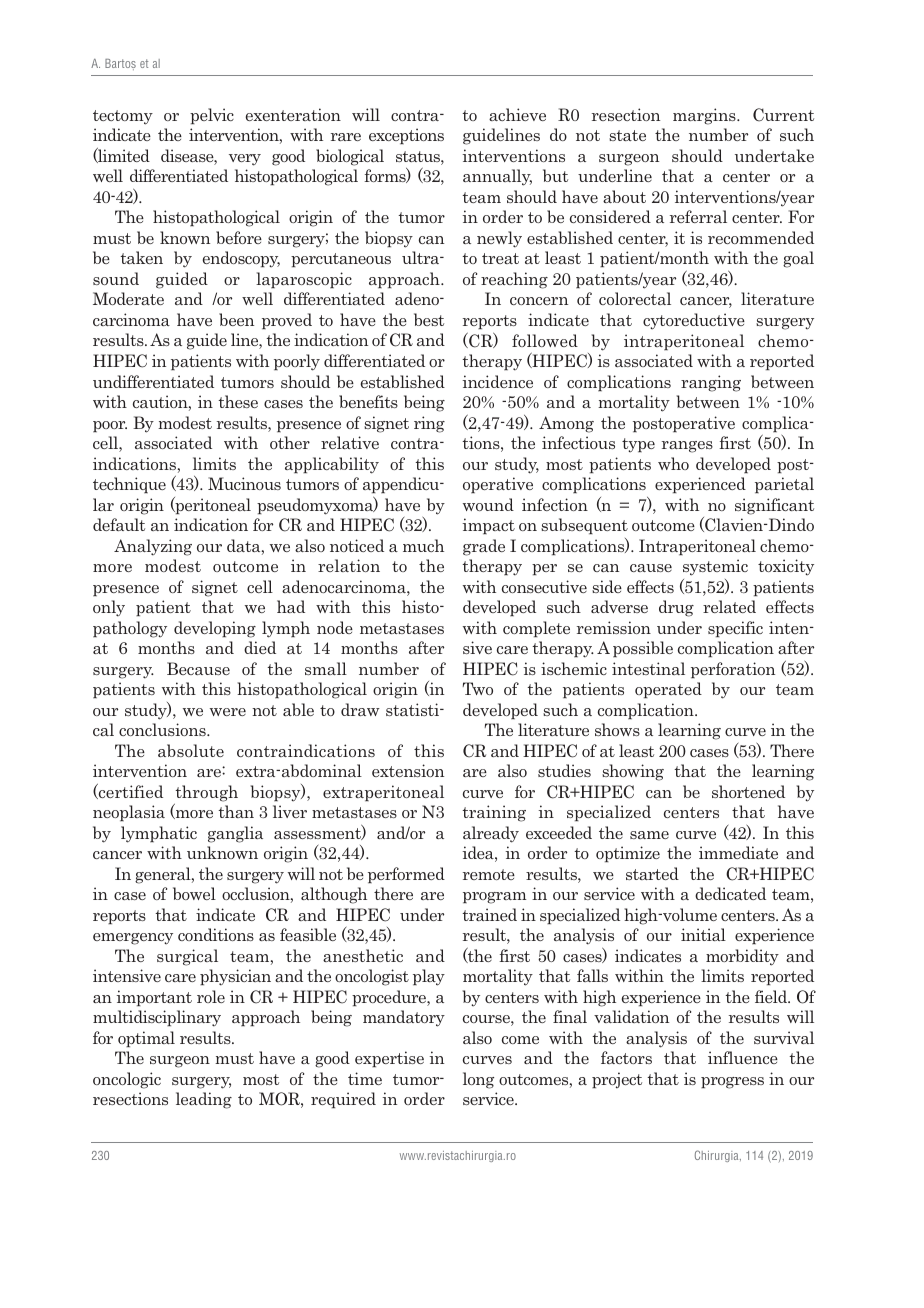  Describe the element at coordinates (491, 834) in the image. I see `already` at that location.
